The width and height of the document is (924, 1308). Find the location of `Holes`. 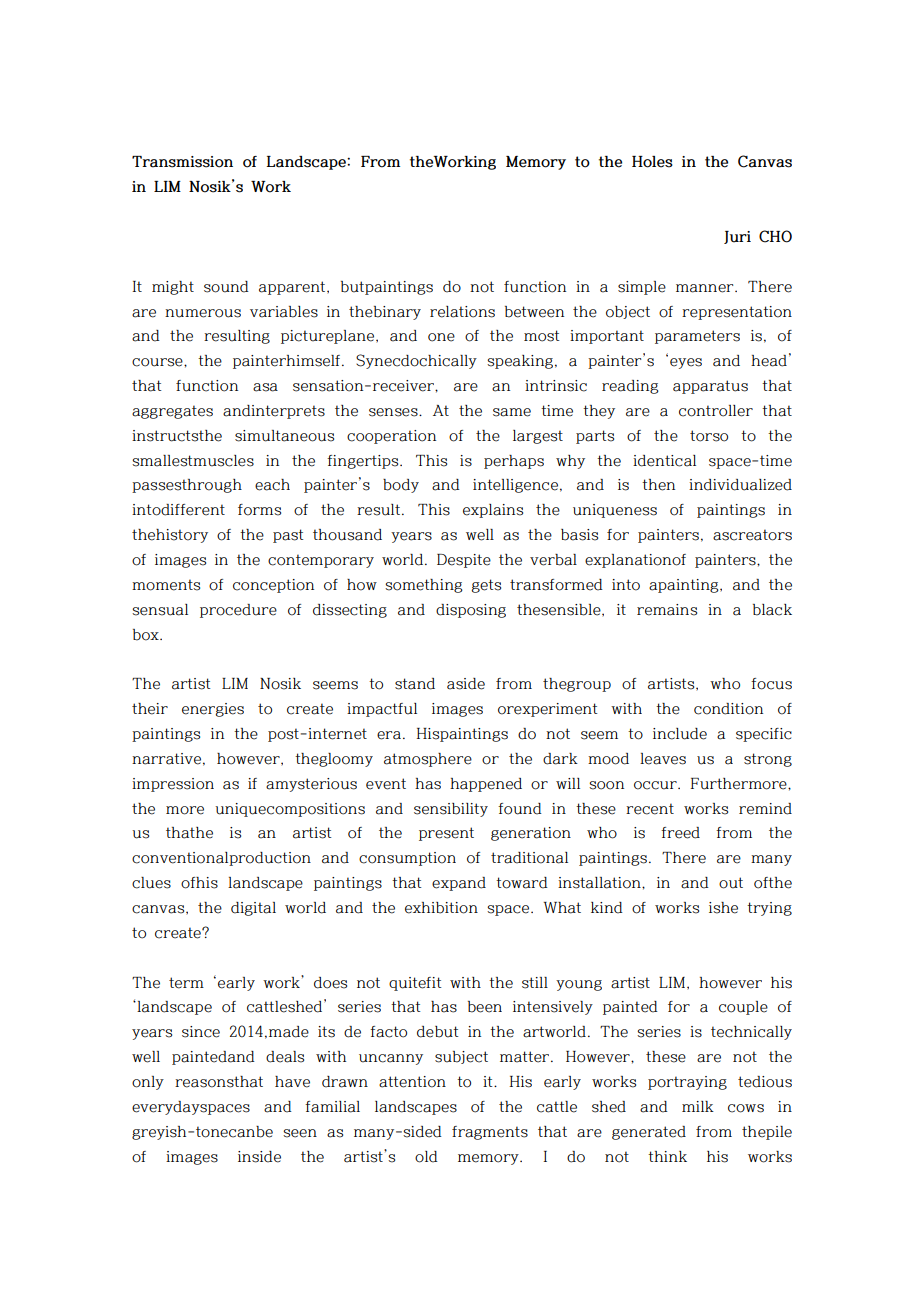

Holes is located at coordinates (652, 162).
